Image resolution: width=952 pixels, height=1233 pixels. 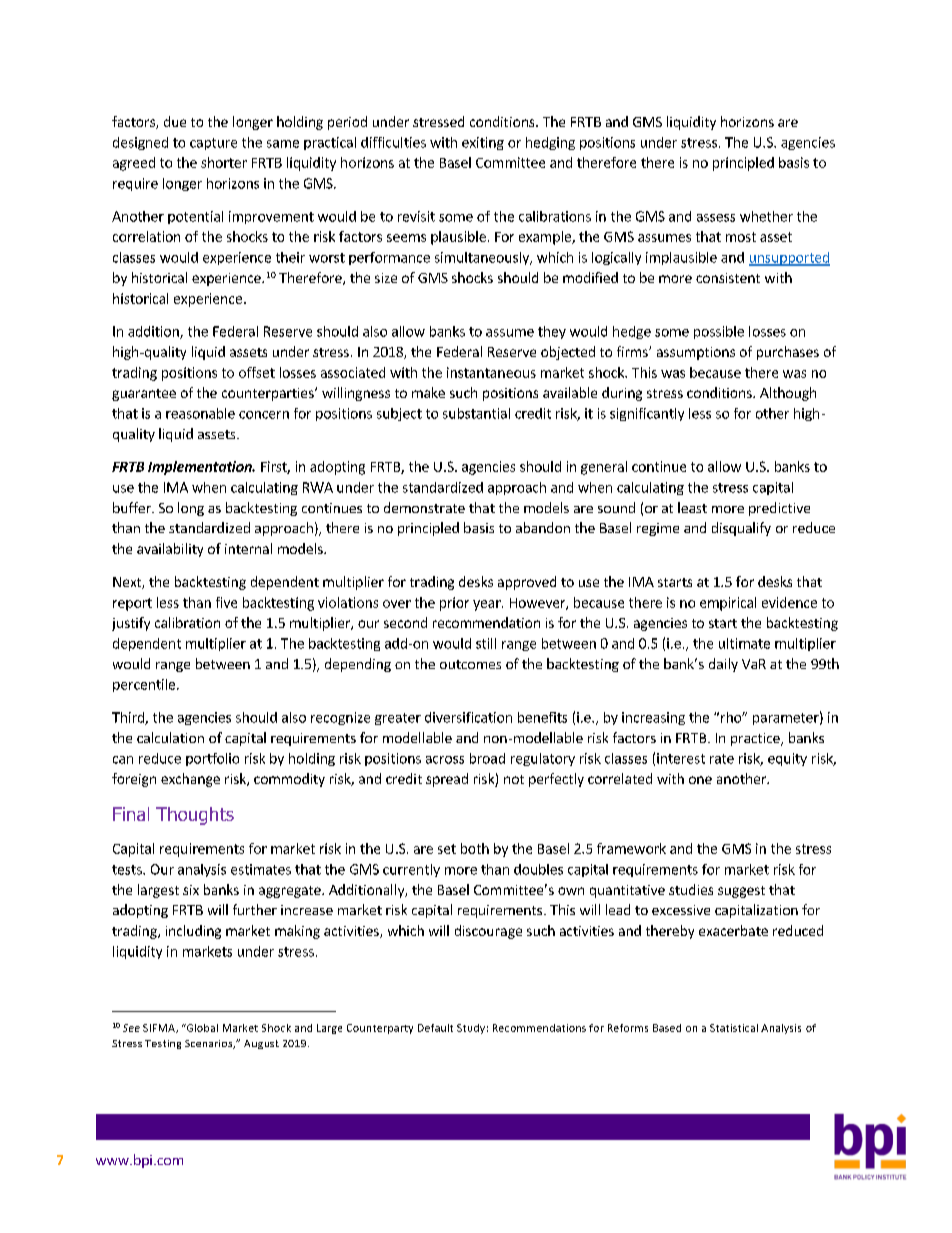 What do you see at coordinates (213, 144) in the image?
I see `capture` at bounding box center [213, 144].
